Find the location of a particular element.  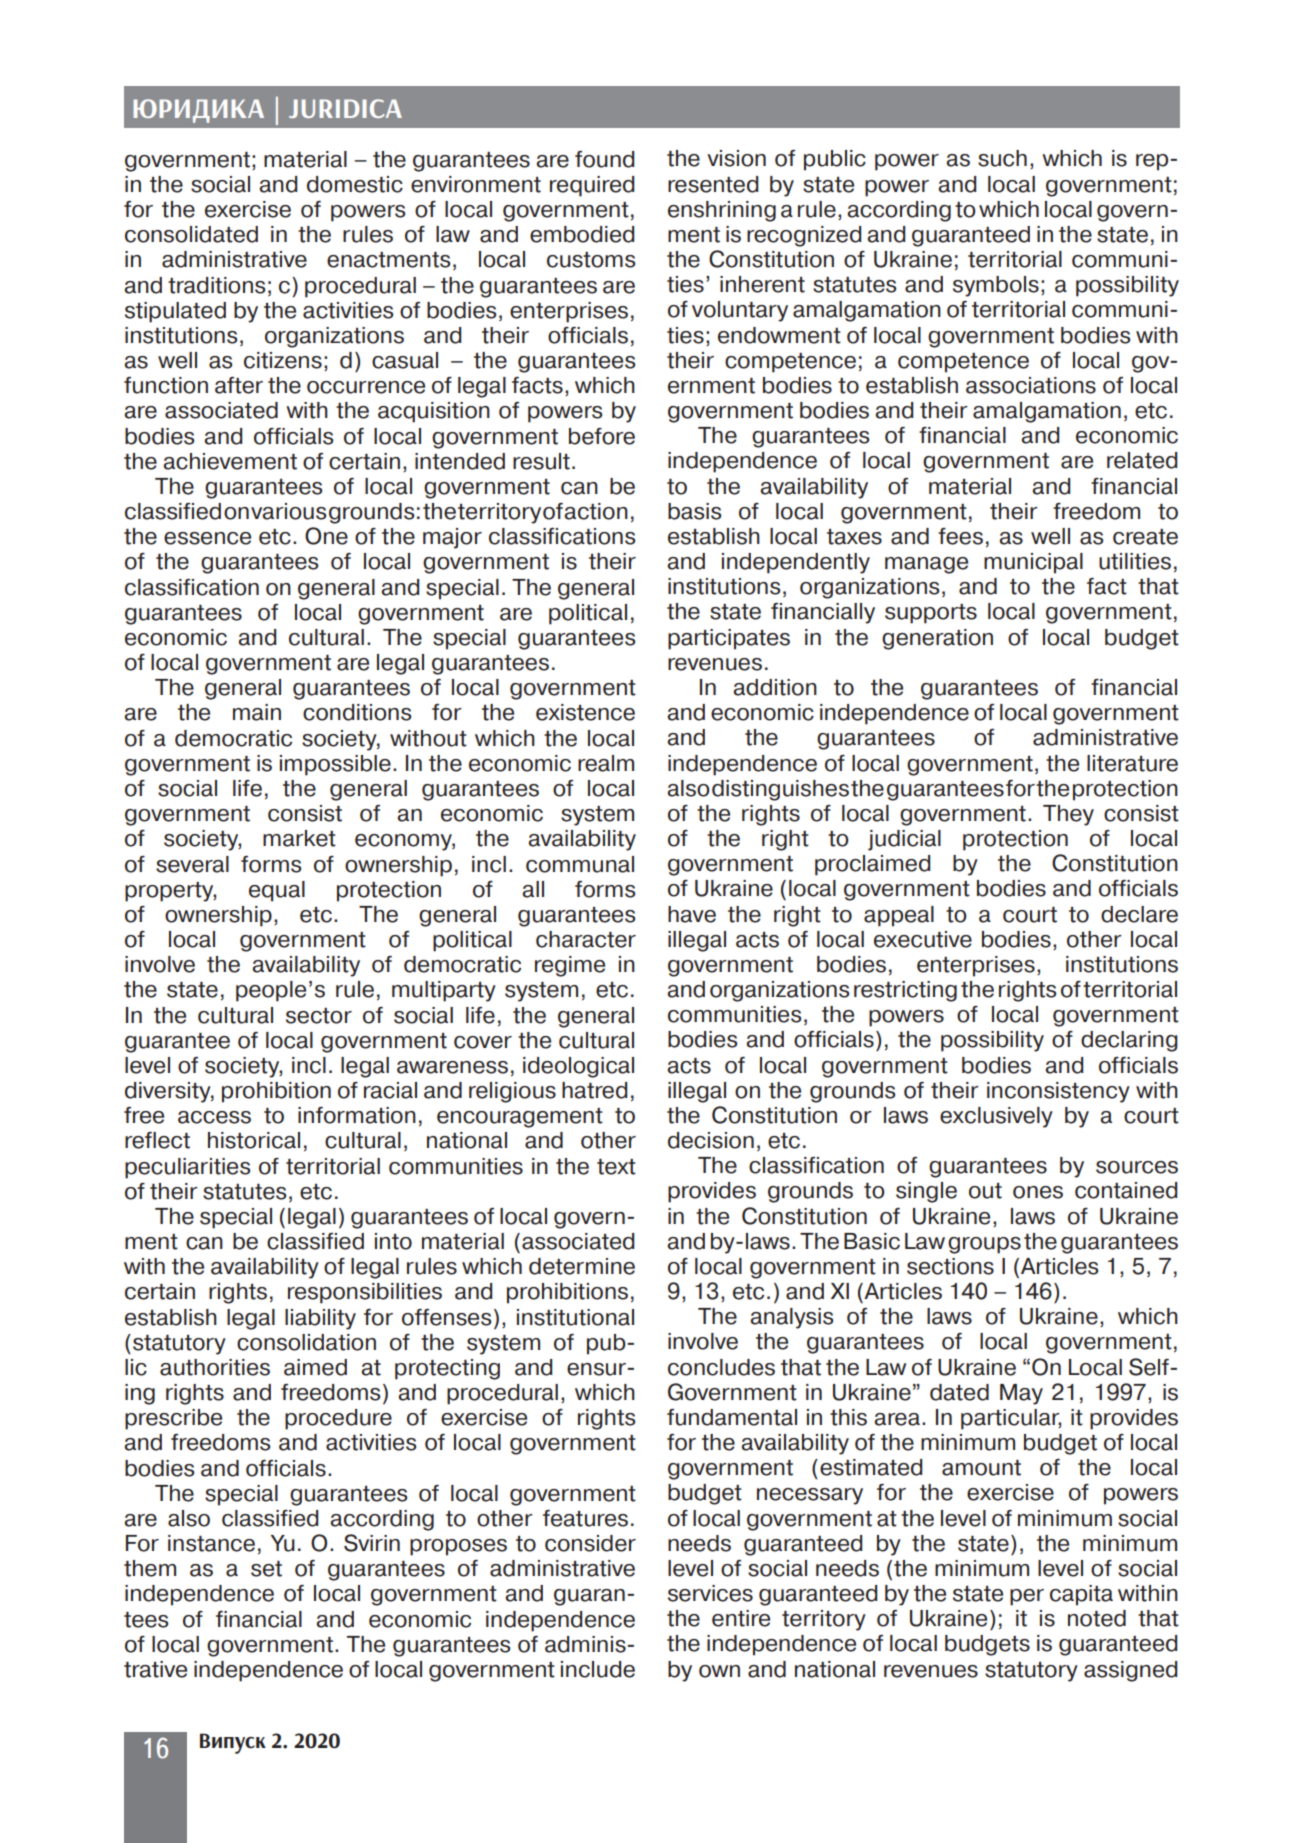

set is located at coordinates (266, 1569).
